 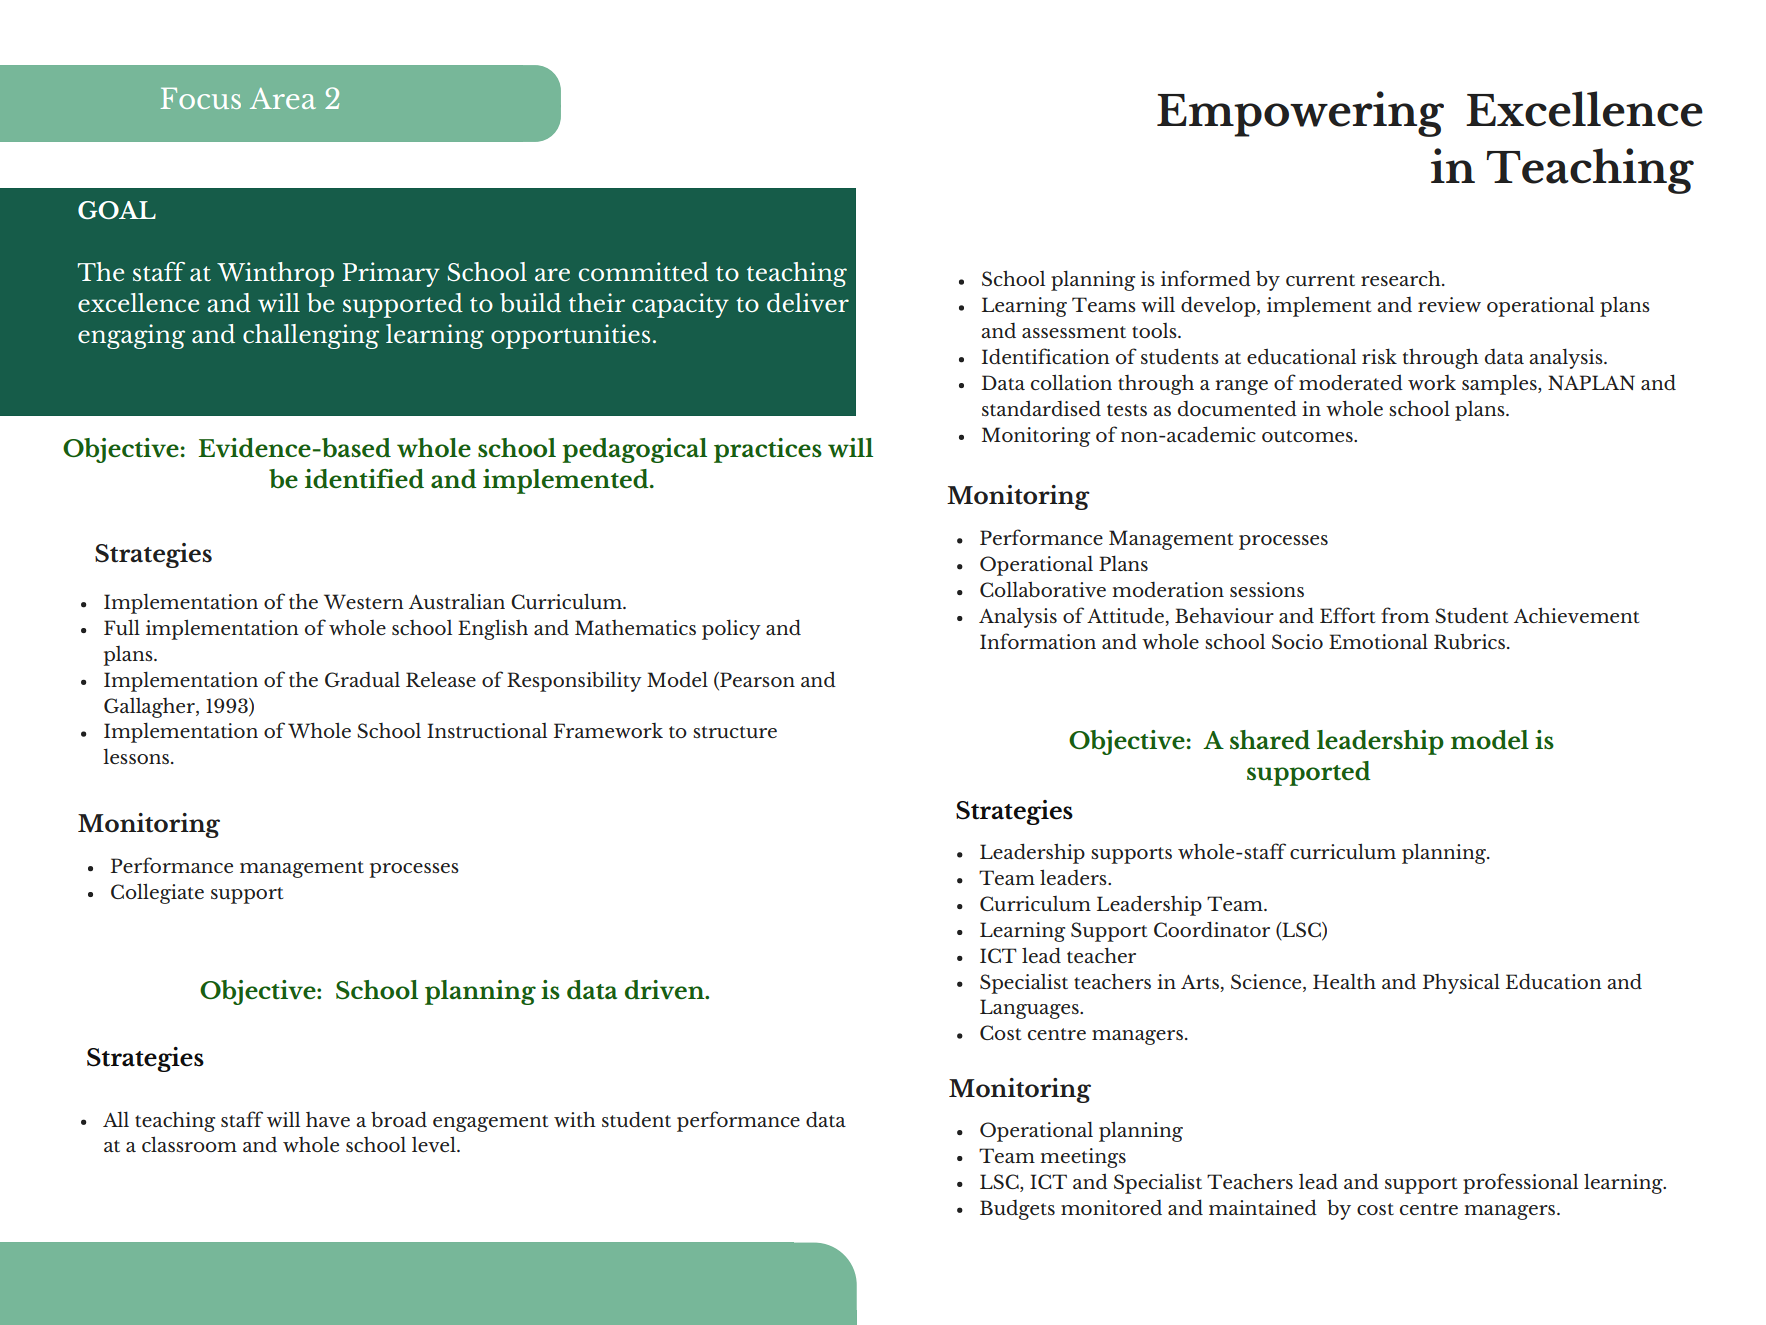 I want to click on Area, so click(x=283, y=98).
